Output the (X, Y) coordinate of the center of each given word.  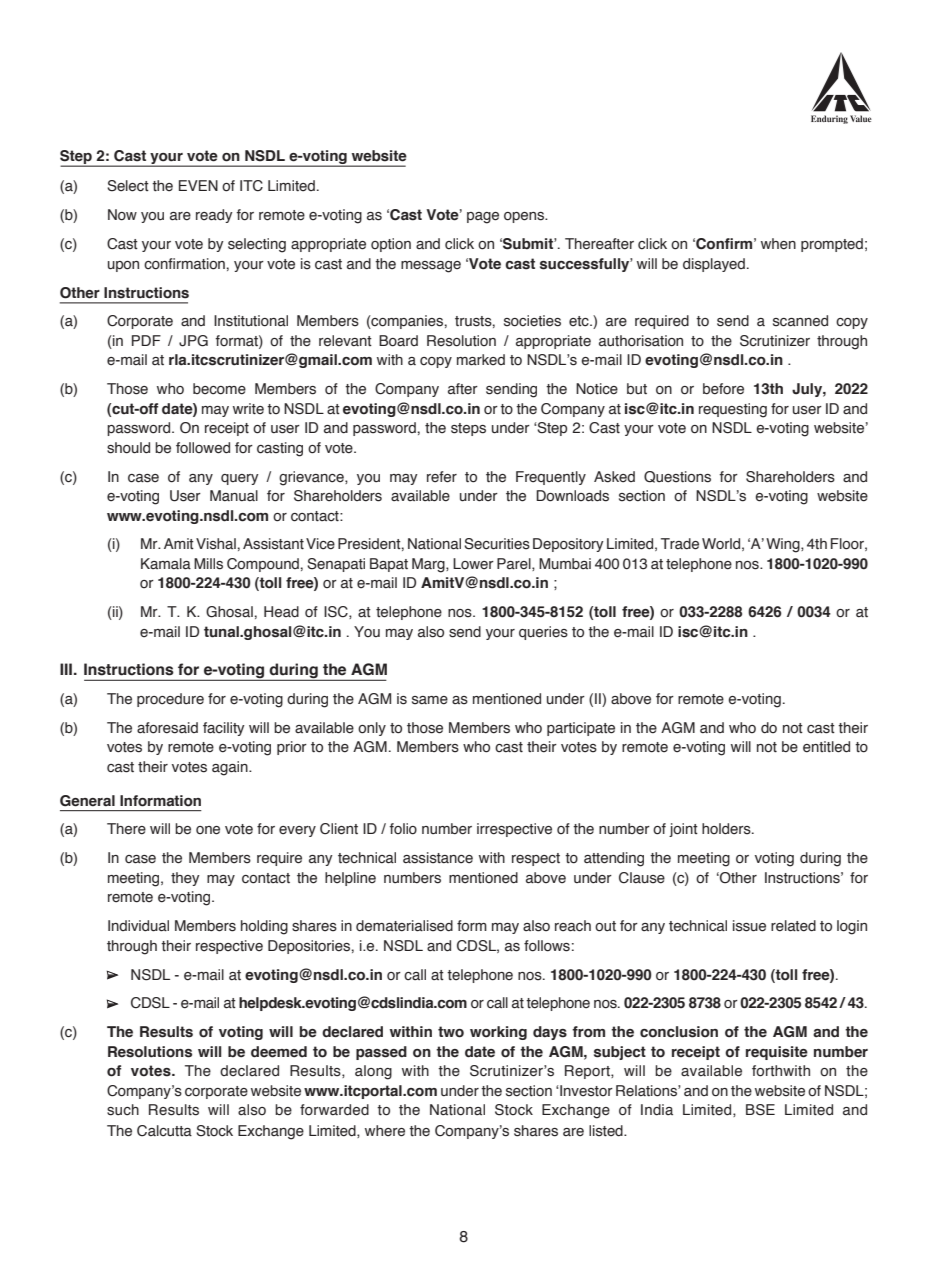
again (231, 768)
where (385, 1131)
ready (214, 216)
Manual (234, 496)
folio (403, 829)
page (483, 218)
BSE (760, 1110)
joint (683, 830)
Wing (784, 545)
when (778, 244)
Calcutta (164, 1131)
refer (442, 477)
